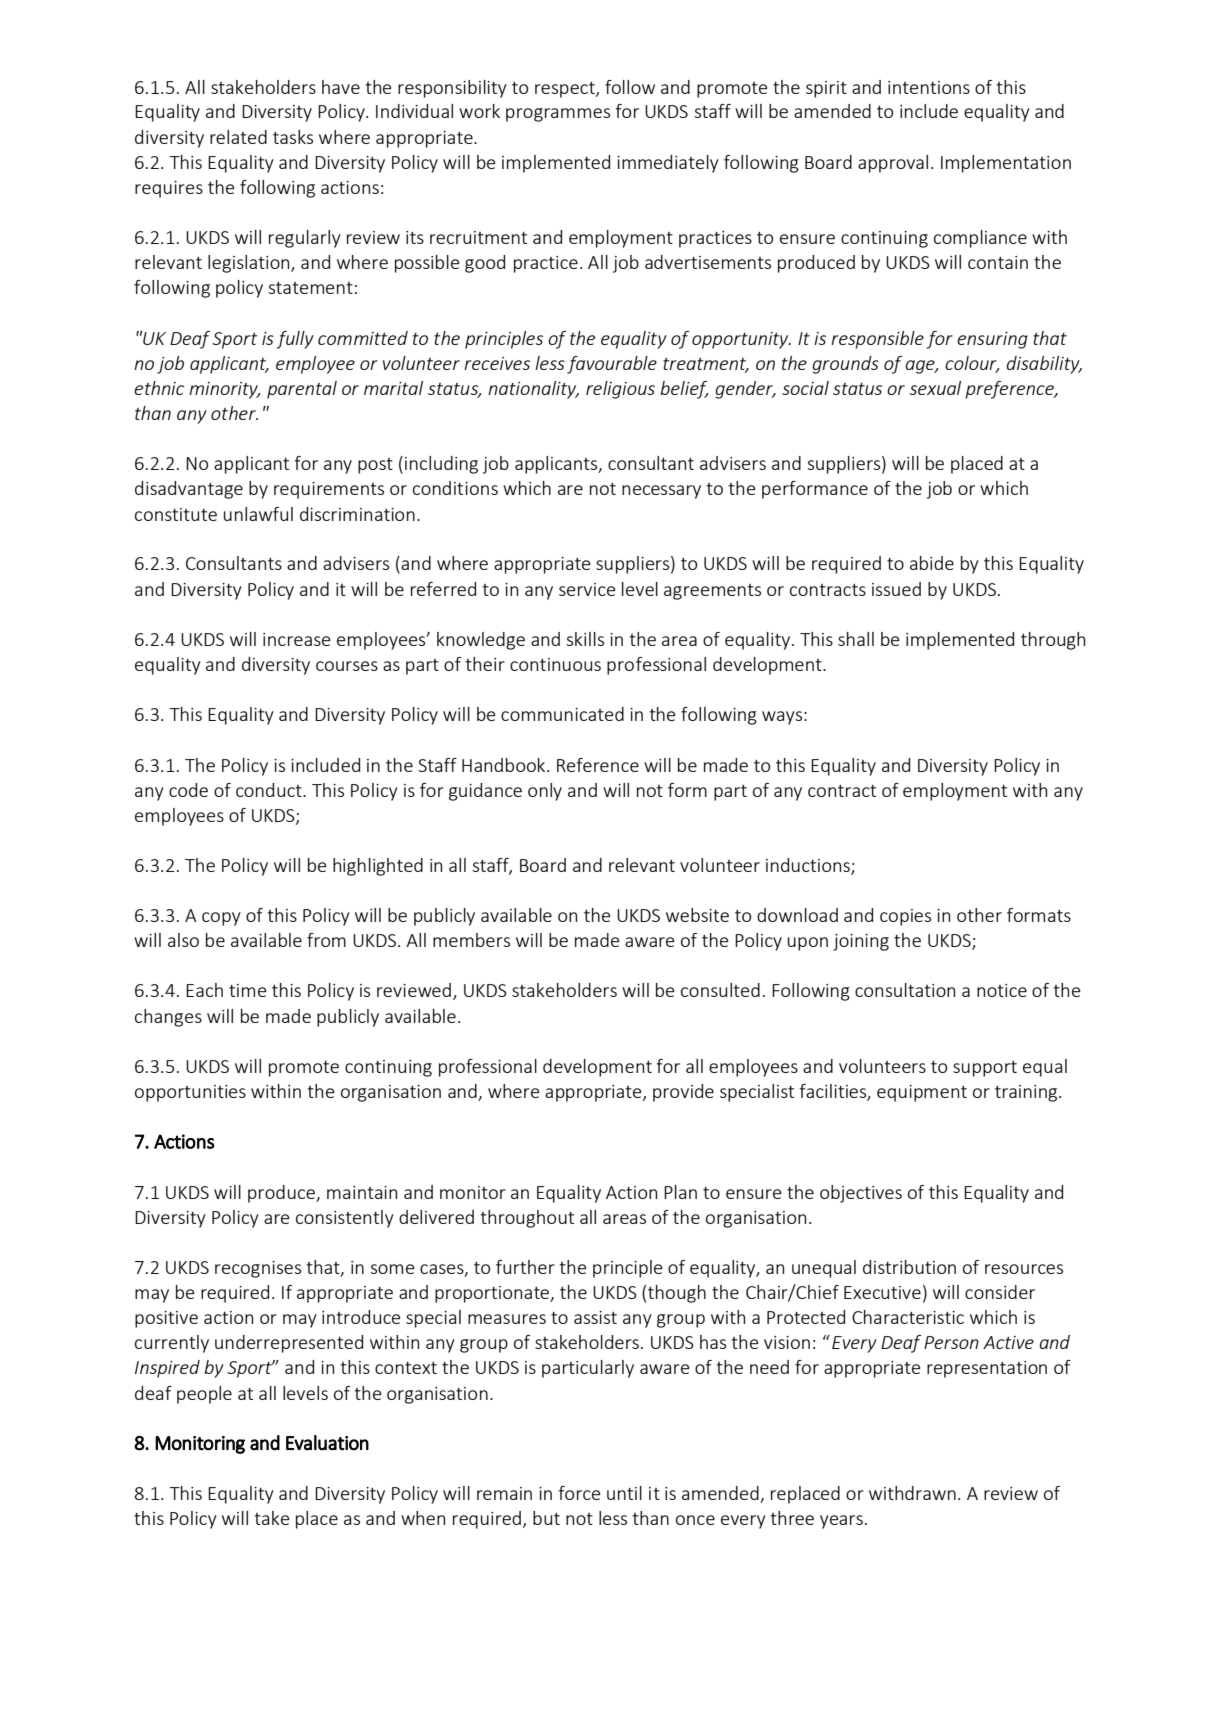 This screenshot has height=1732, width=1224. What do you see at coordinates (929, 87) in the screenshot?
I see `intentions` at bounding box center [929, 87].
